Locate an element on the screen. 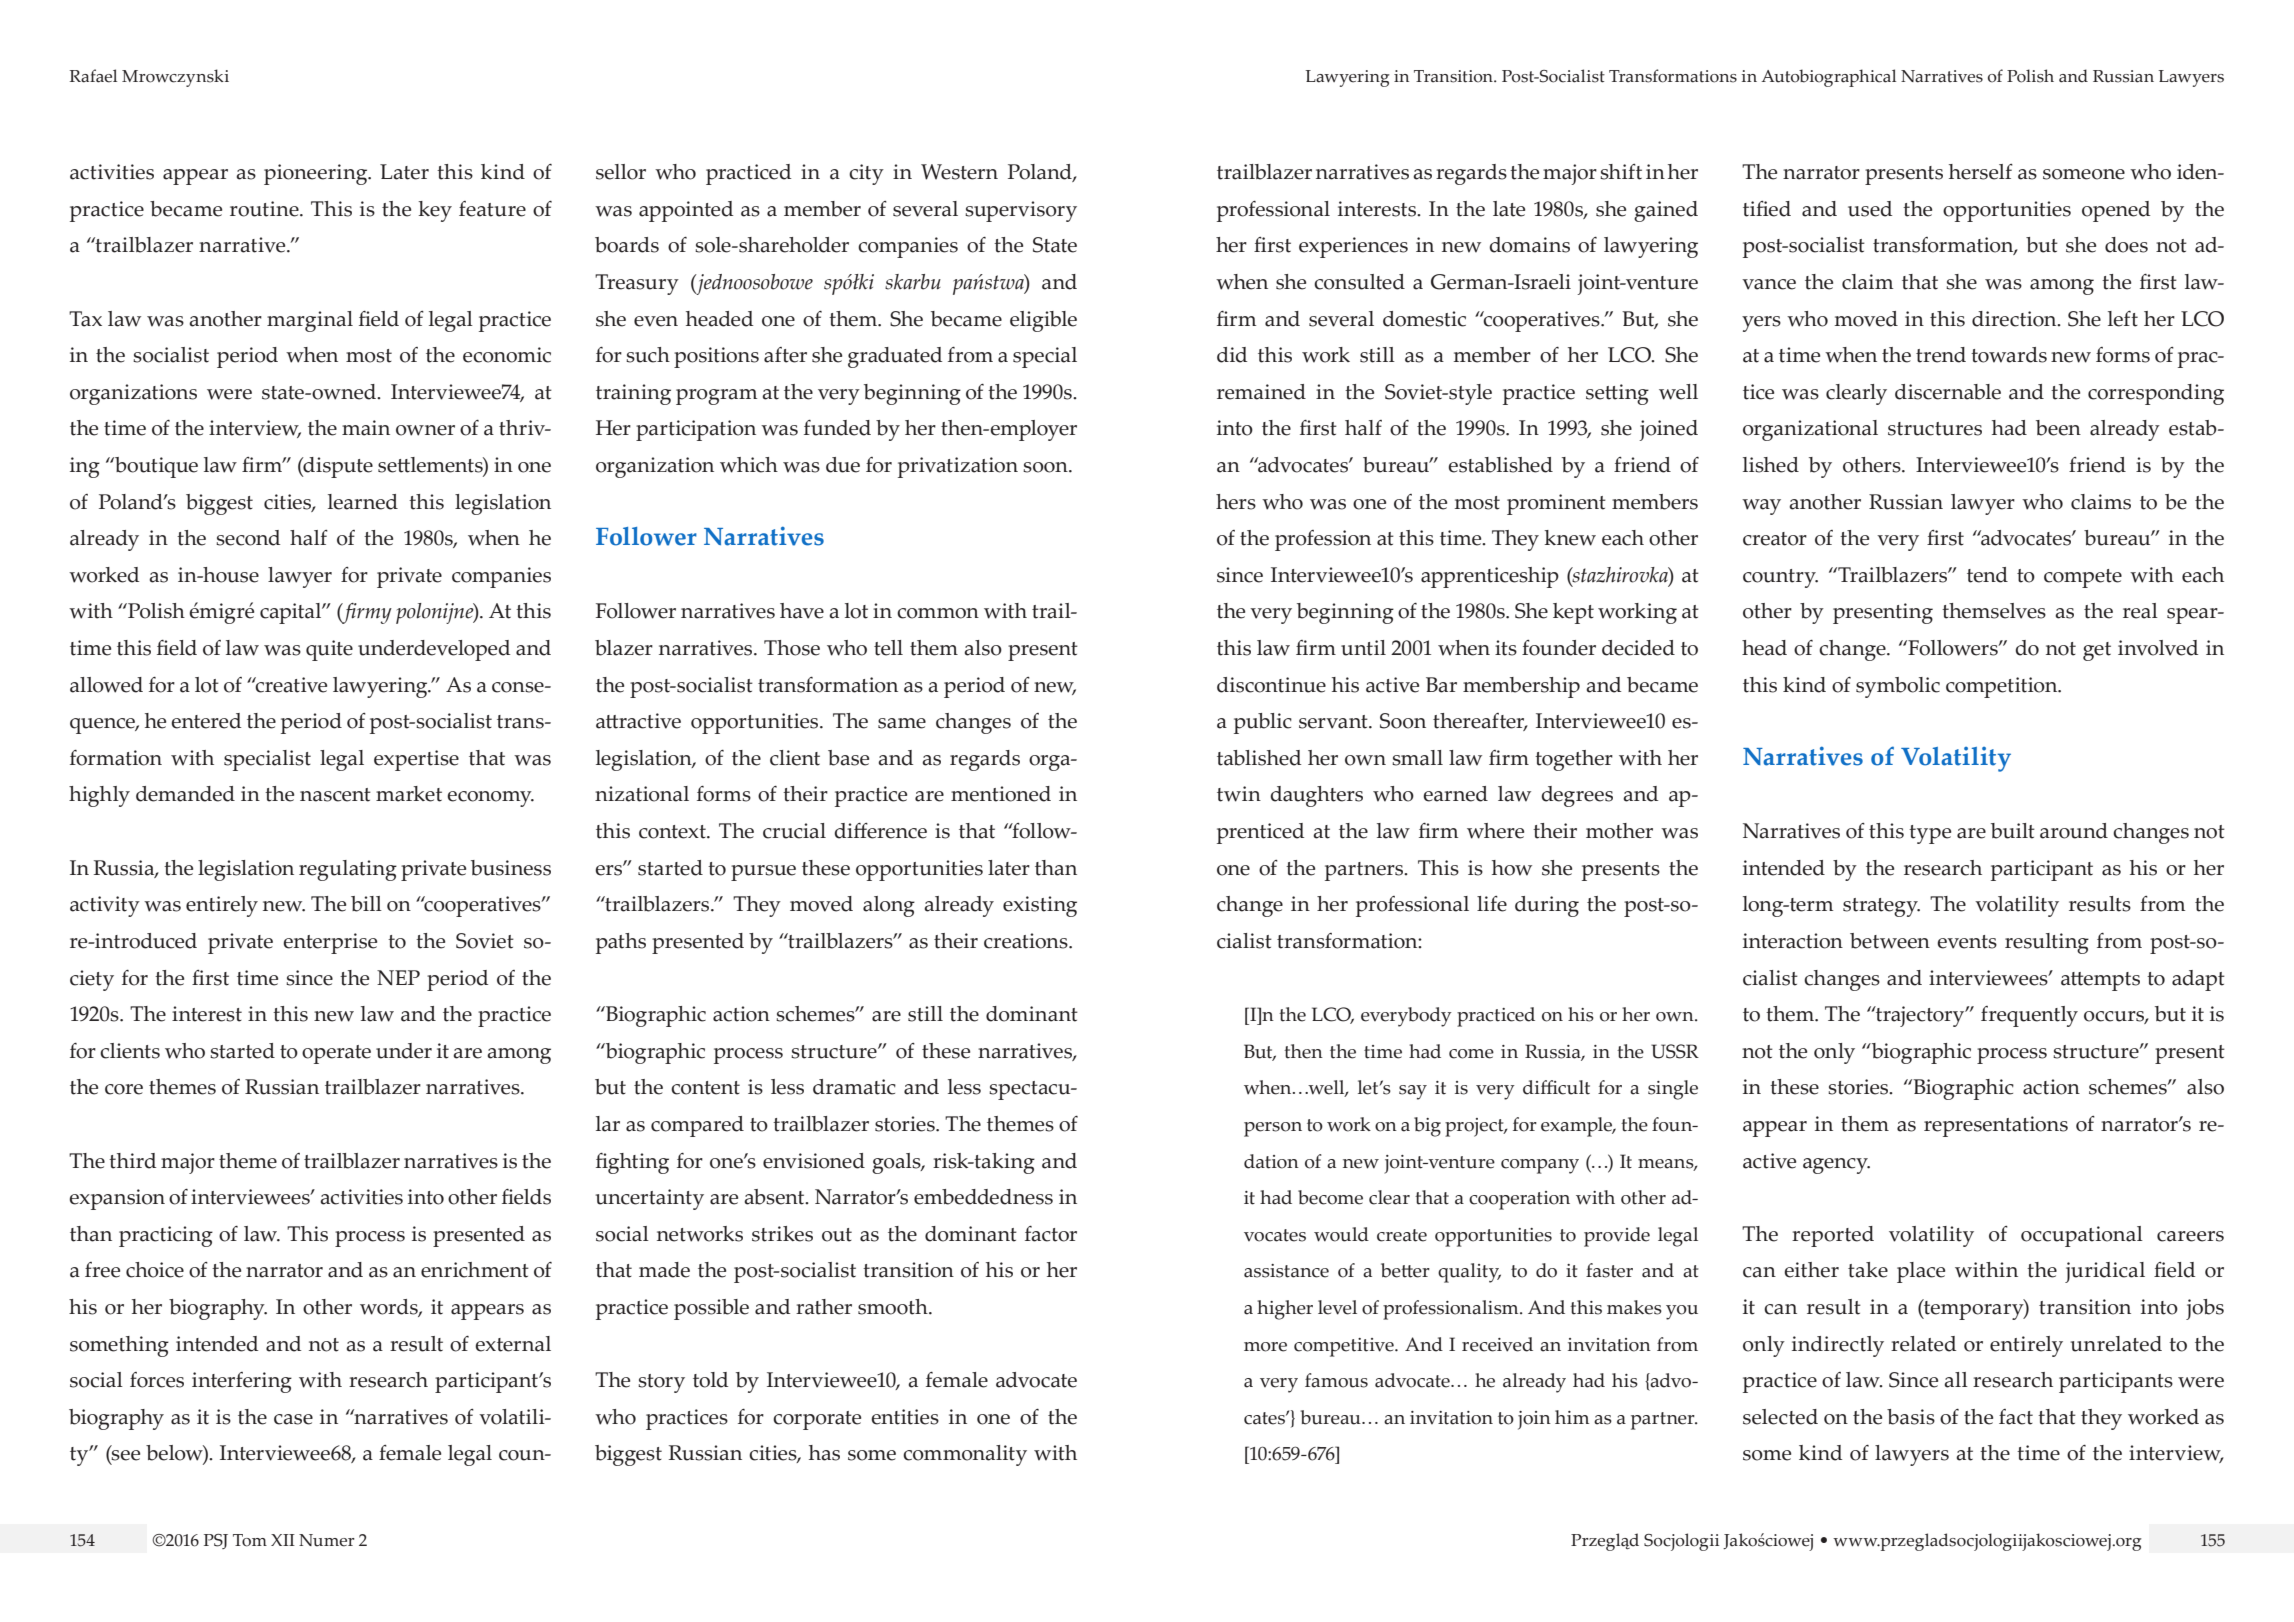 The height and width of the screenshot is (1622, 2294). basis is located at coordinates (1911, 1417).
